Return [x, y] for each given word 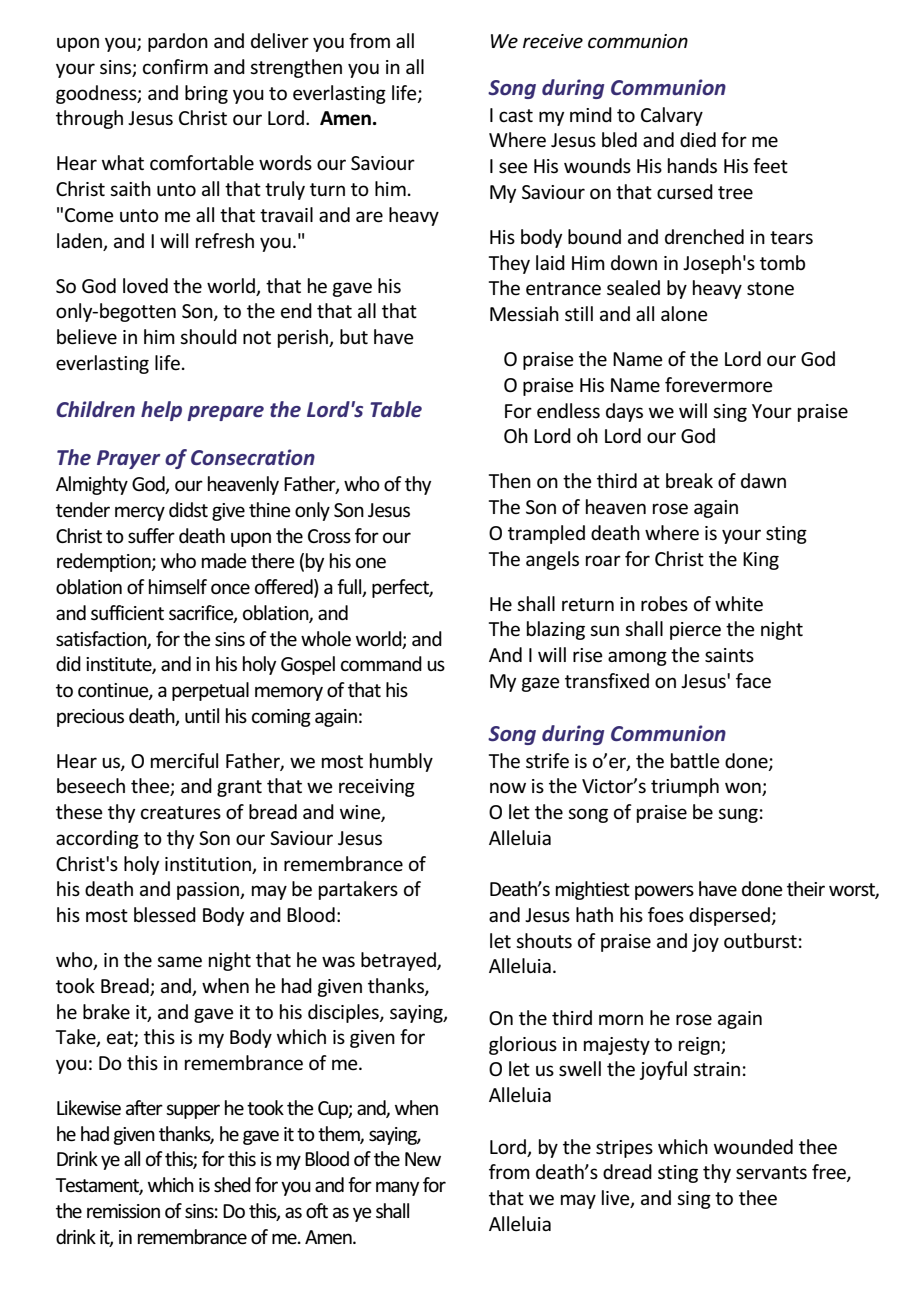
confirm [175, 67]
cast [516, 116]
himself [178, 587]
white [739, 604]
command [381, 663]
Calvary [672, 116]
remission [123, 1211]
